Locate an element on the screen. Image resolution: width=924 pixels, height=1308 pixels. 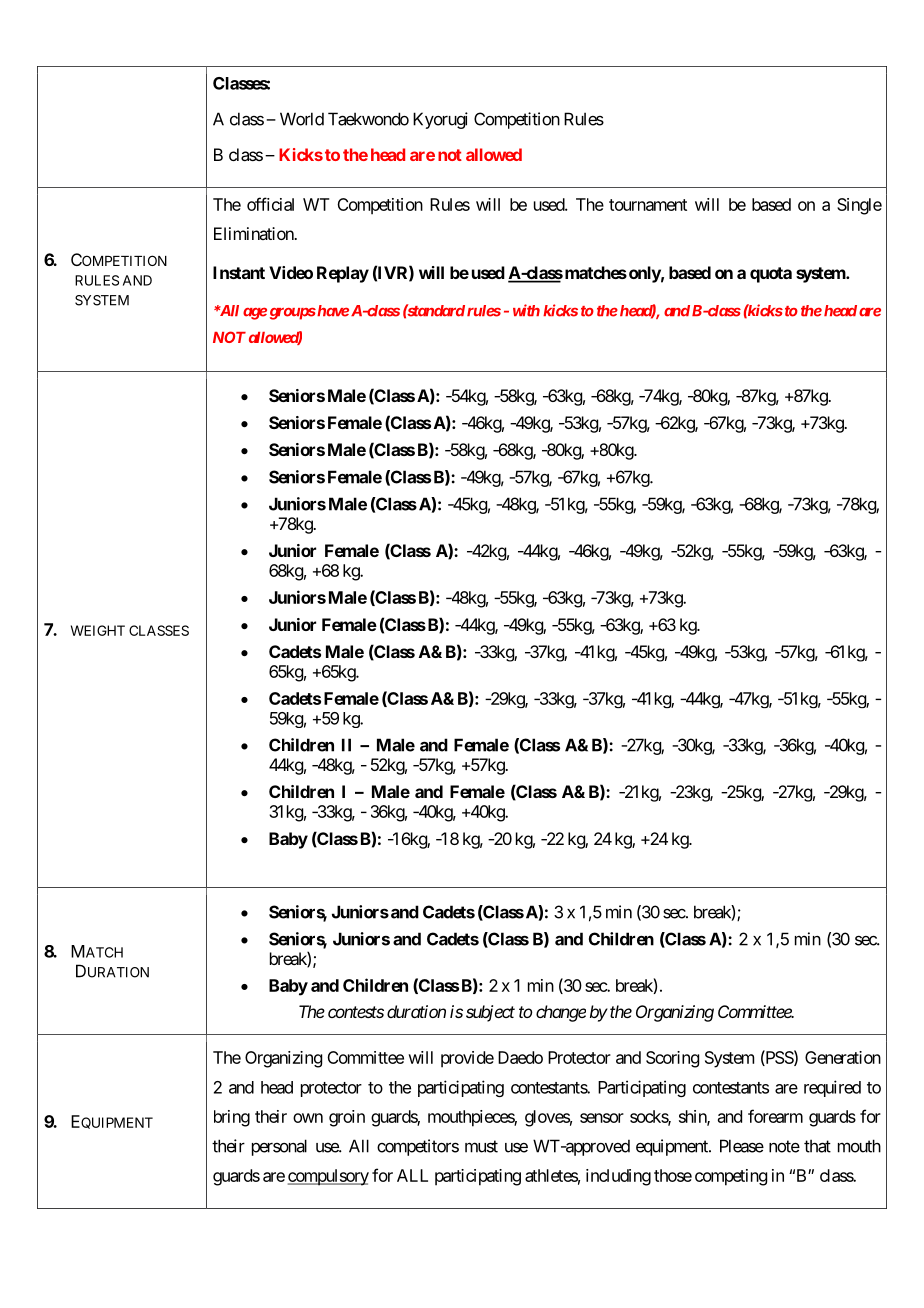
tournament is located at coordinates (648, 205).
